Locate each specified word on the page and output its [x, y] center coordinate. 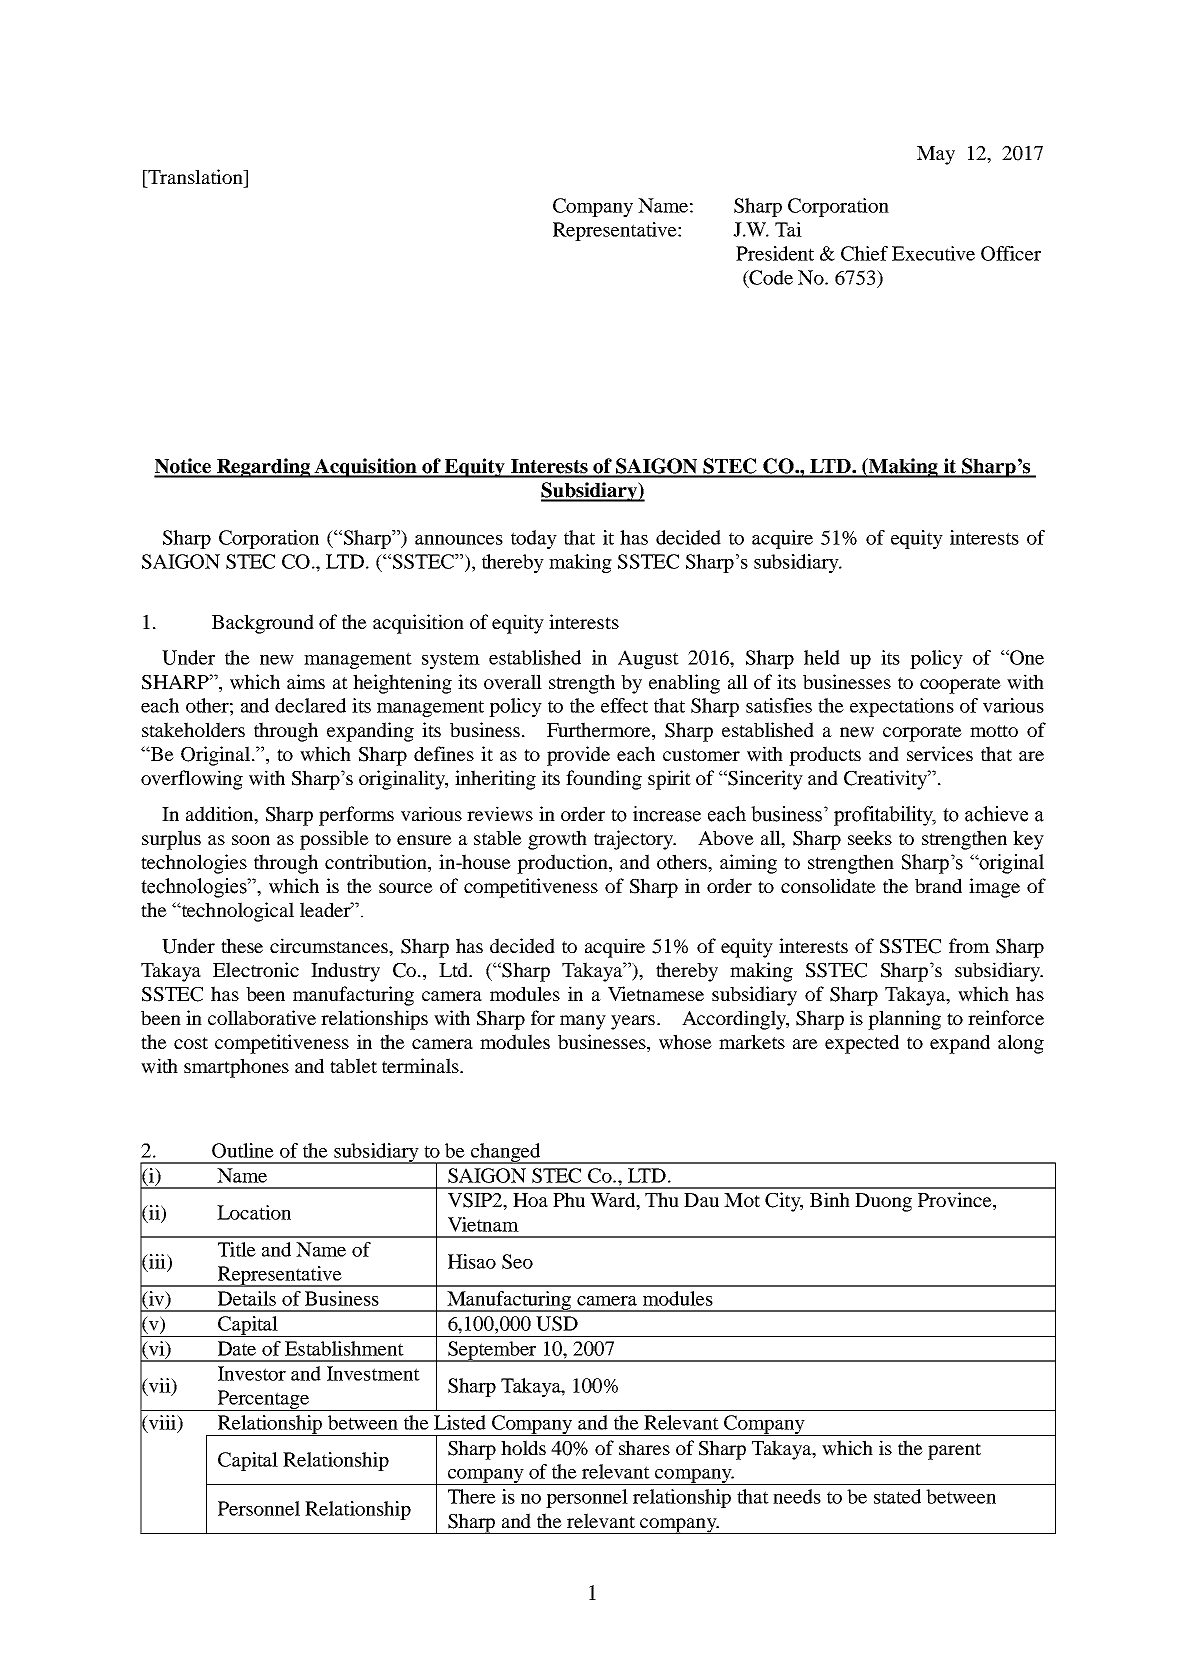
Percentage [263, 1400]
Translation [195, 176]
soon [251, 840]
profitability [885, 816]
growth [557, 840]
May [936, 155]
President [775, 253]
